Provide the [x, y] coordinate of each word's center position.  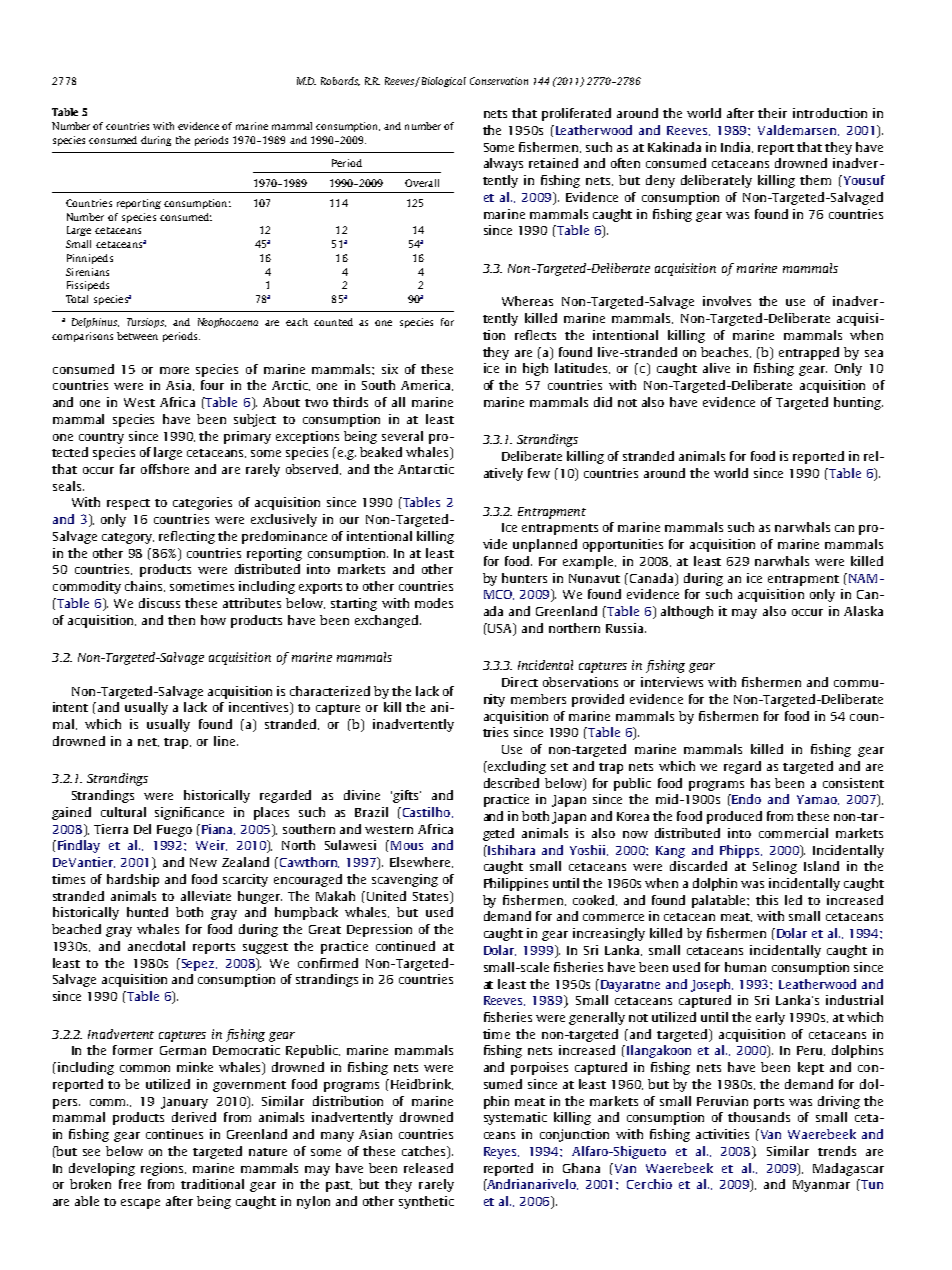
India [737, 147]
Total [77, 299]
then [181, 620]
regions [163, 1169]
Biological [442, 82]
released [428, 1168]
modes [434, 603]
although [687, 612]
